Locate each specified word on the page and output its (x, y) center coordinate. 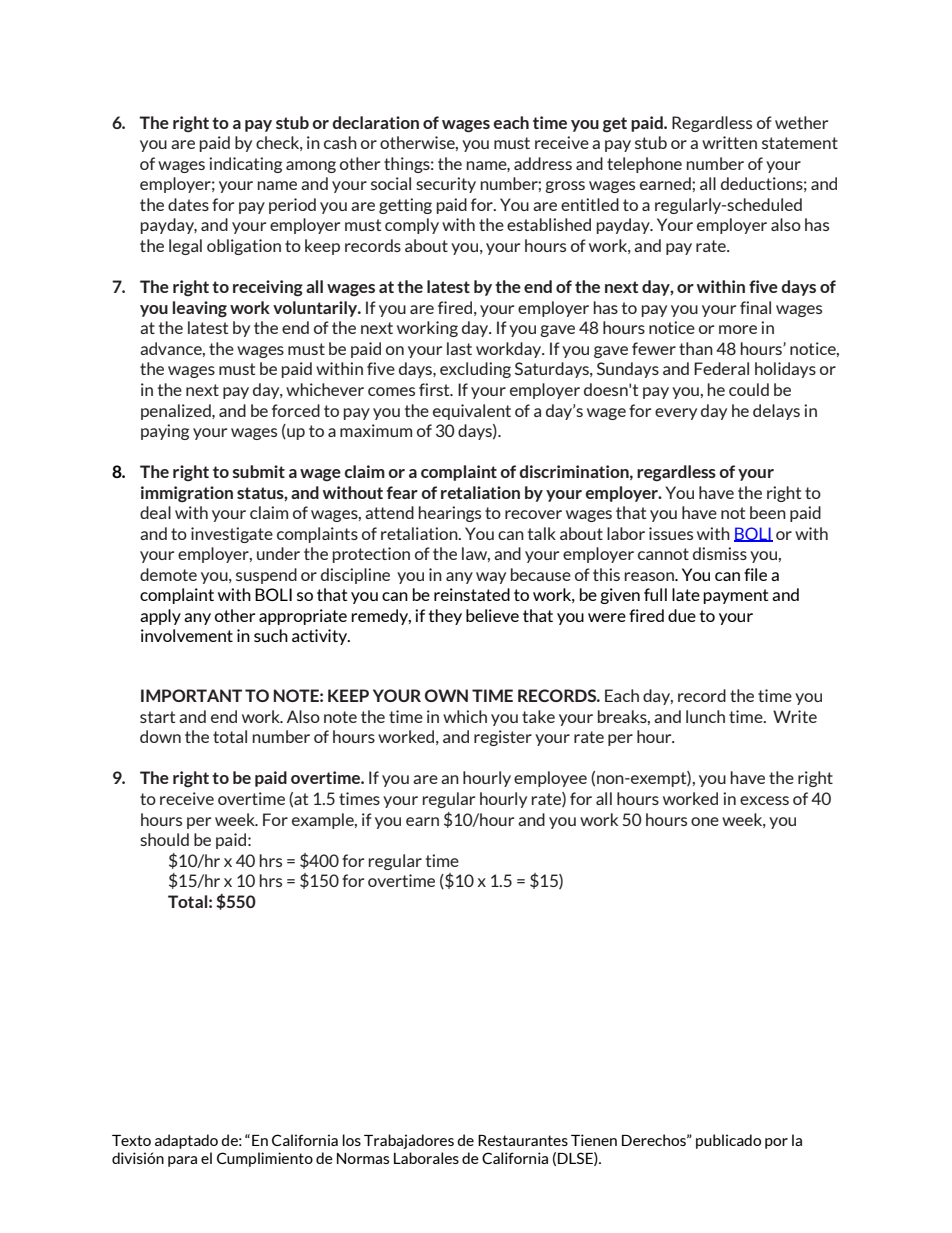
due (682, 615)
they (445, 617)
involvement (187, 635)
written (729, 142)
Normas (363, 1158)
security (446, 185)
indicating (245, 165)
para (182, 1161)
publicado (728, 1141)
